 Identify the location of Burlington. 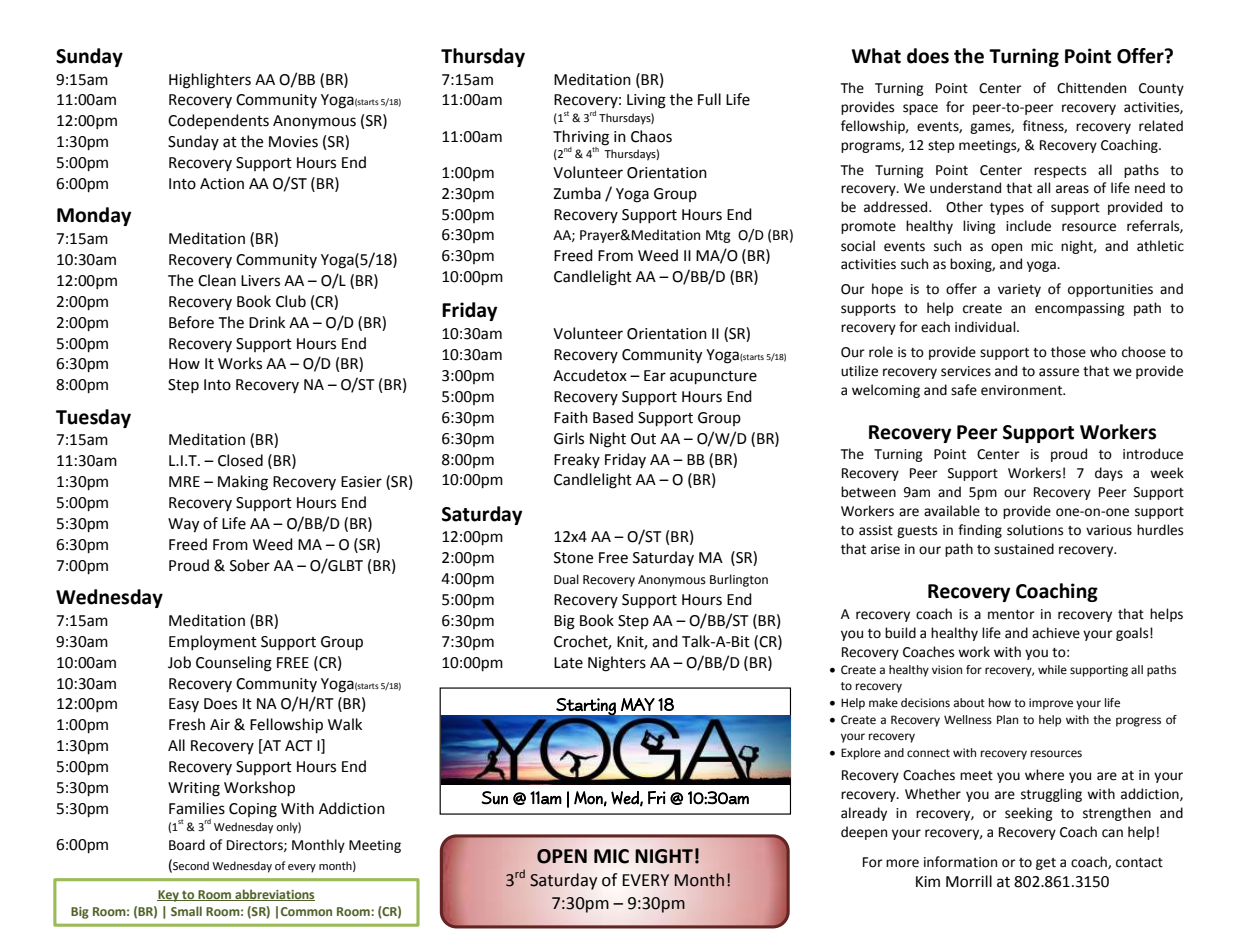
(739, 580).
